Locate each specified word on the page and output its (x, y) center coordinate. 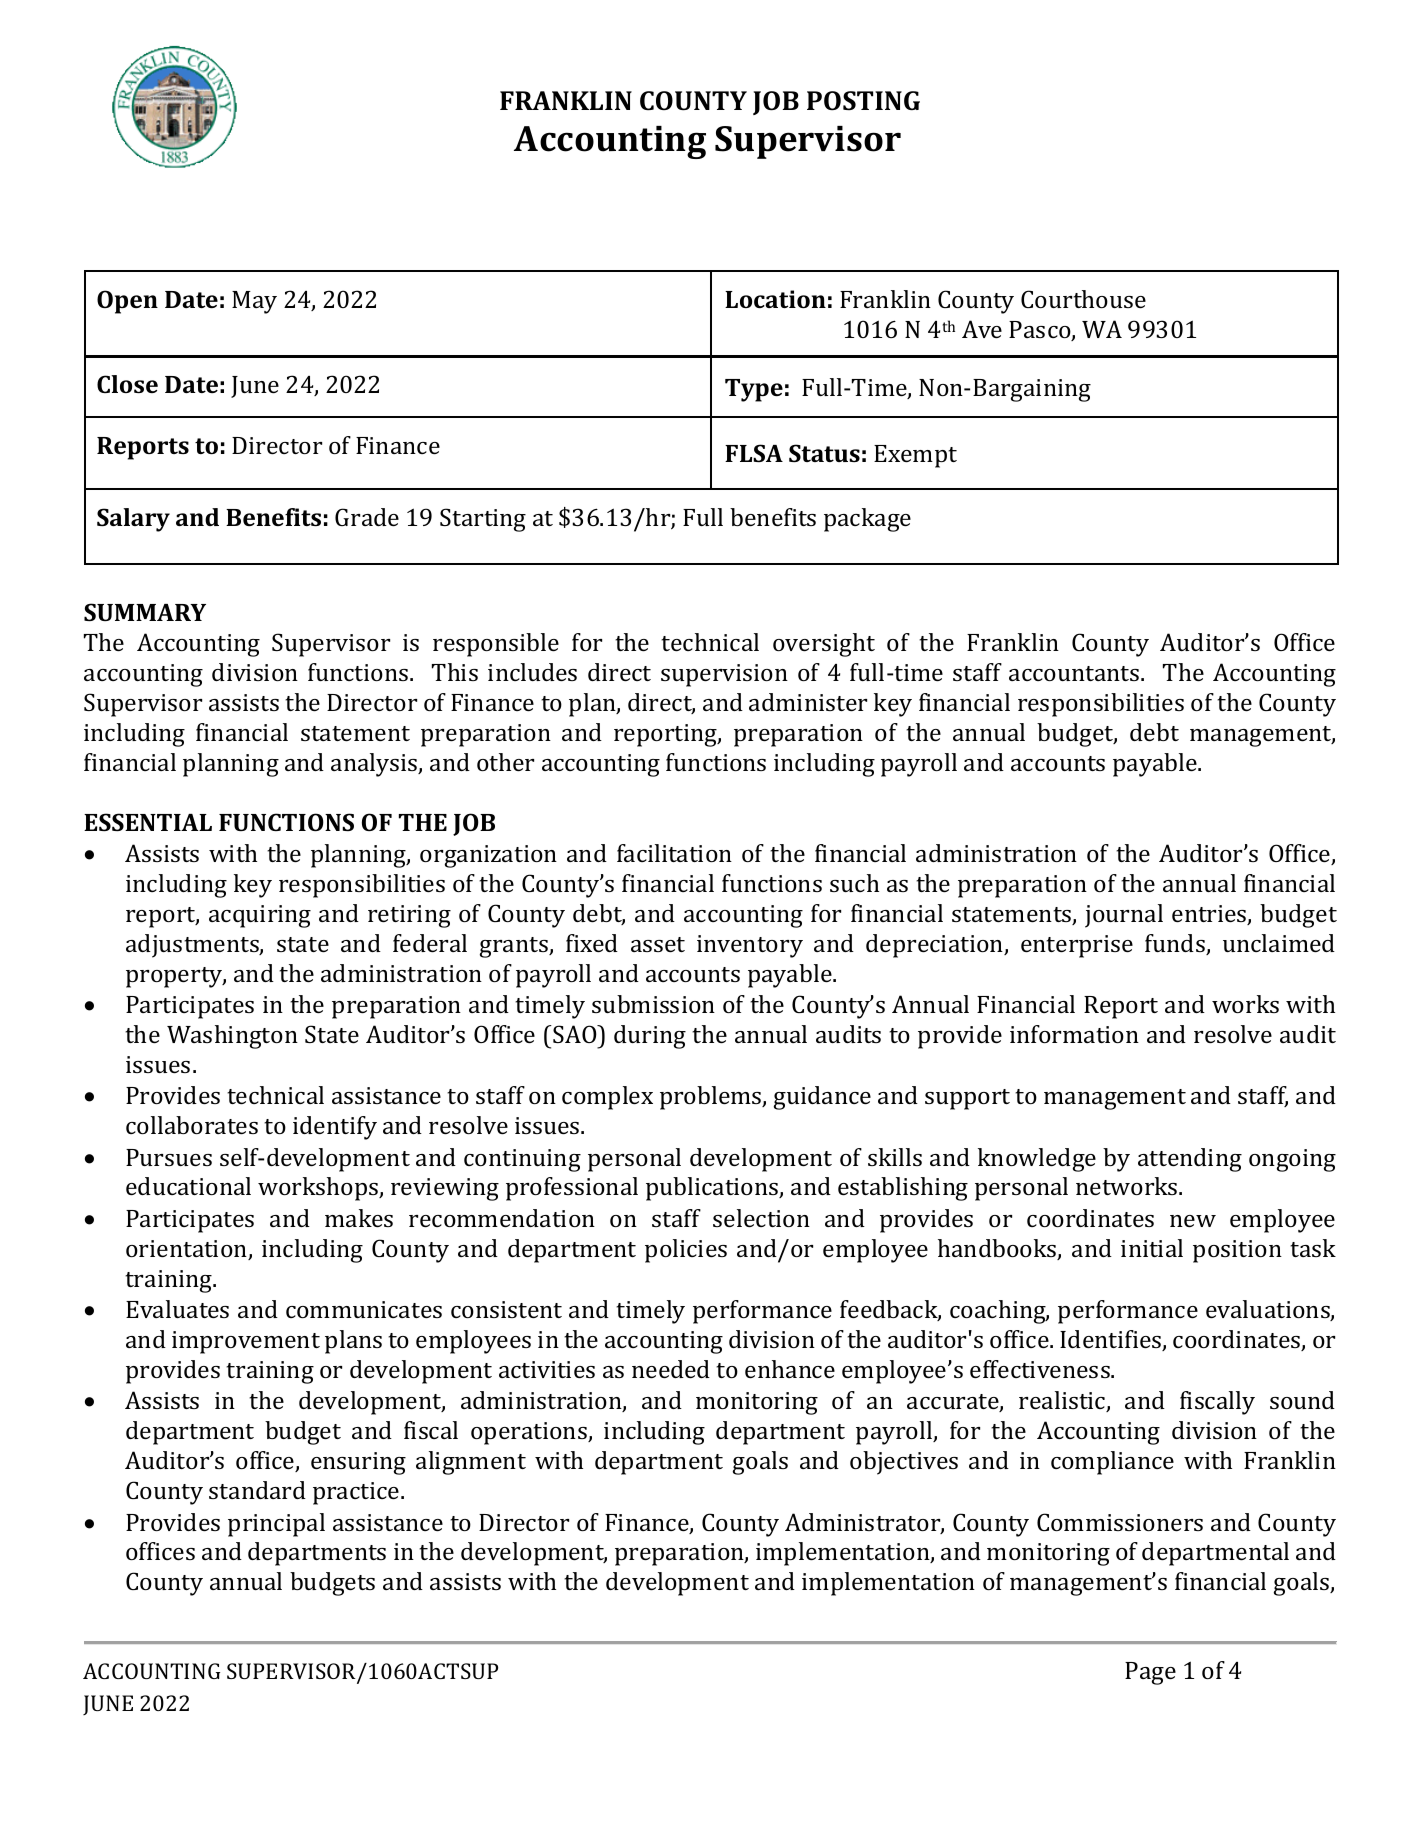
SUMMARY (145, 612)
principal (276, 1525)
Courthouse (1083, 299)
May (254, 302)
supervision (724, 675)
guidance (822, 1098)
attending (1190, 1160)
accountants (1075, 673)
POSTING (863, 101)
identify (335, 1128)
